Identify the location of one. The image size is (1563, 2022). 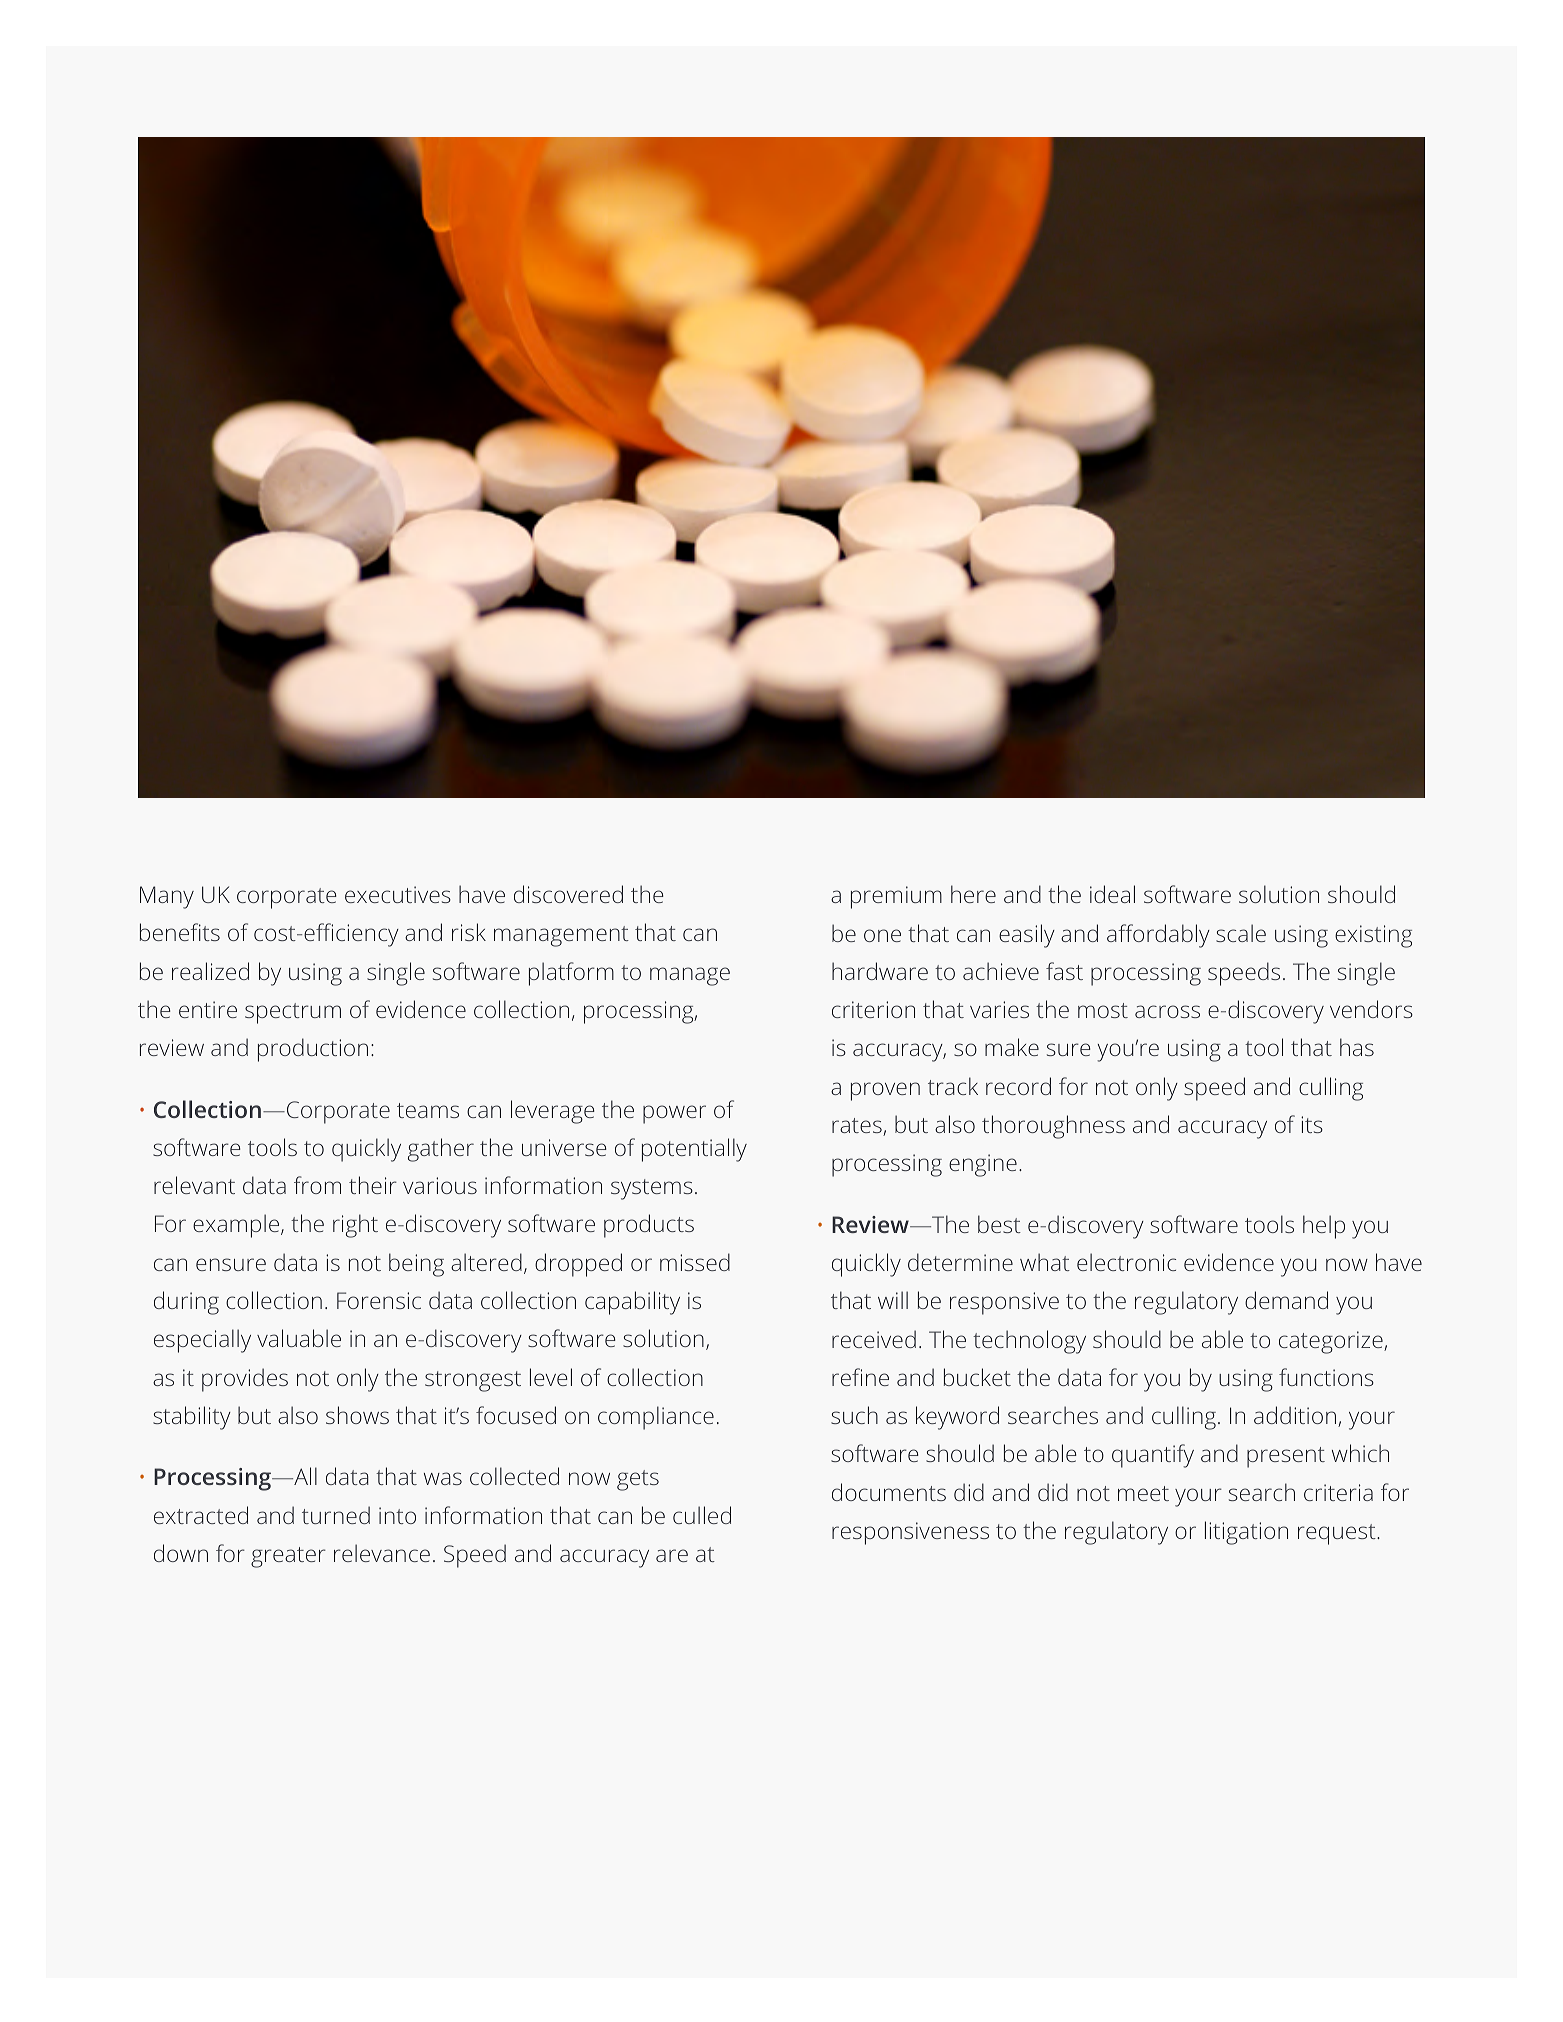
(882, 935).
